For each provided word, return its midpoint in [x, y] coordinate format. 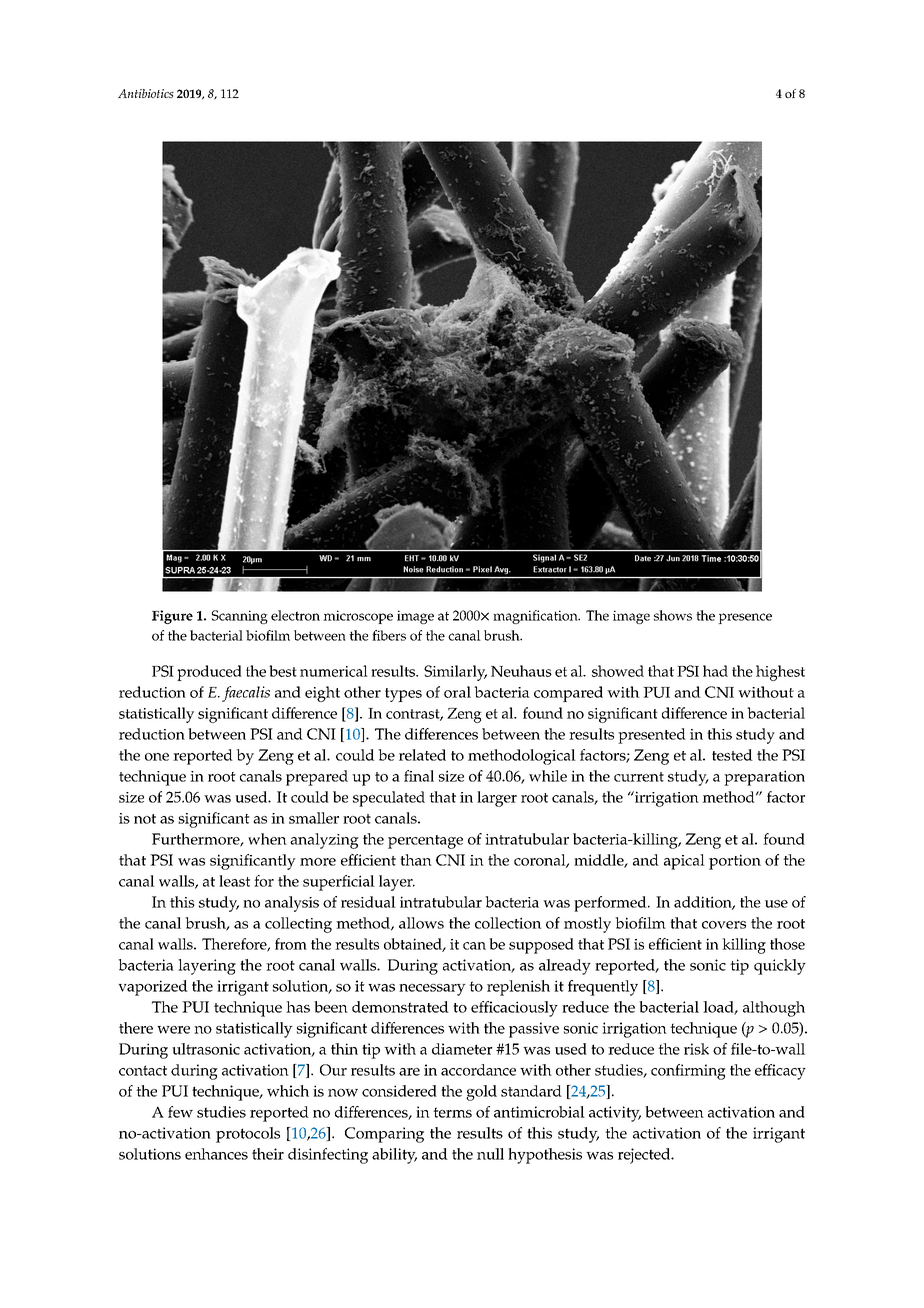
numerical [334, 671]
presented [652, 736]
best [283, 671]
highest [780, 673]
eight [322, 694]
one [157, 757]
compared [568, 694]
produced [209, 673]
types [403, 695]
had [715, 671]
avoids [143, 1133]
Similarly [455, 673]
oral [457, 692]
